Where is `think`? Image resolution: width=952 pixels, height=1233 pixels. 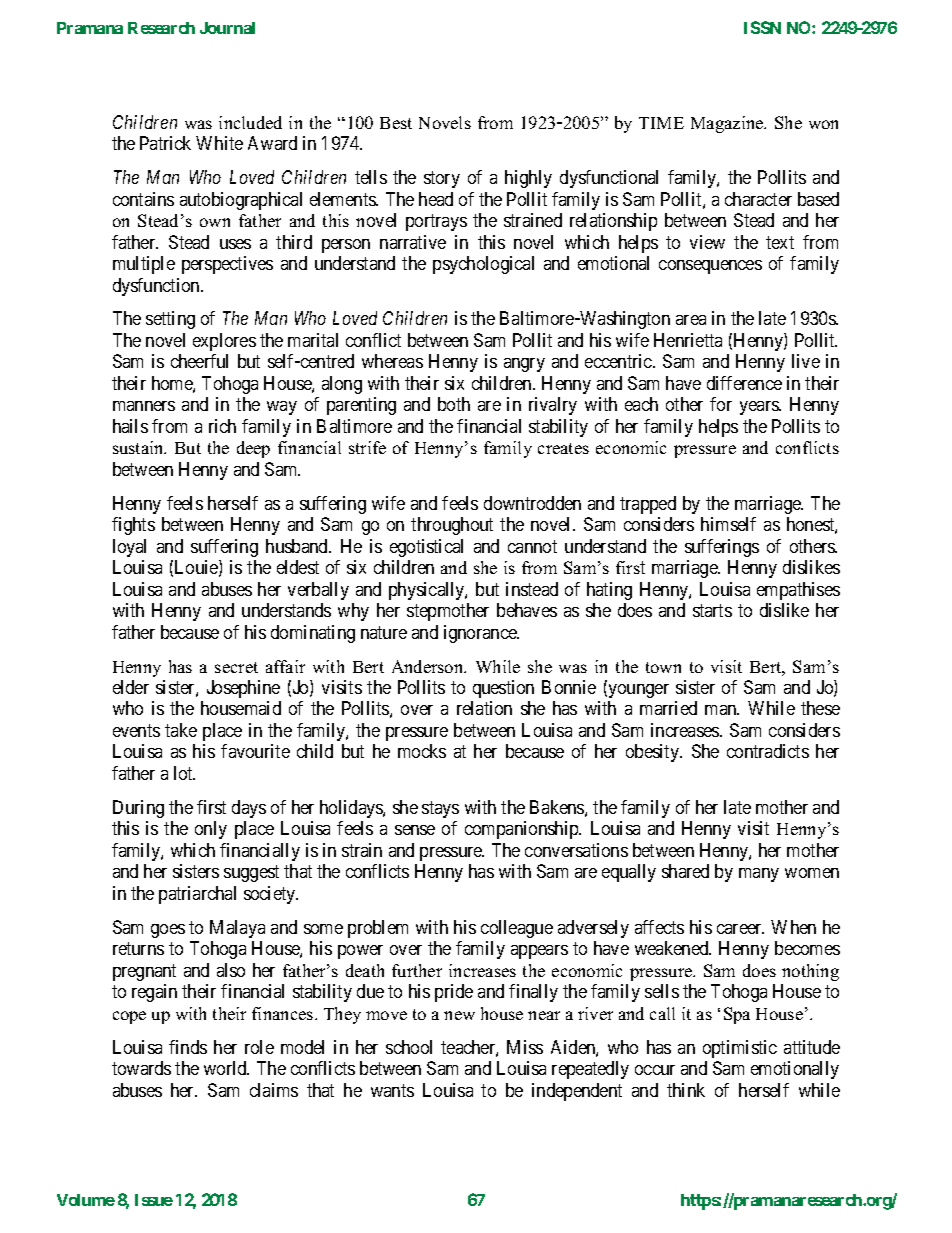
think is located at coordinates (686, 1090).
